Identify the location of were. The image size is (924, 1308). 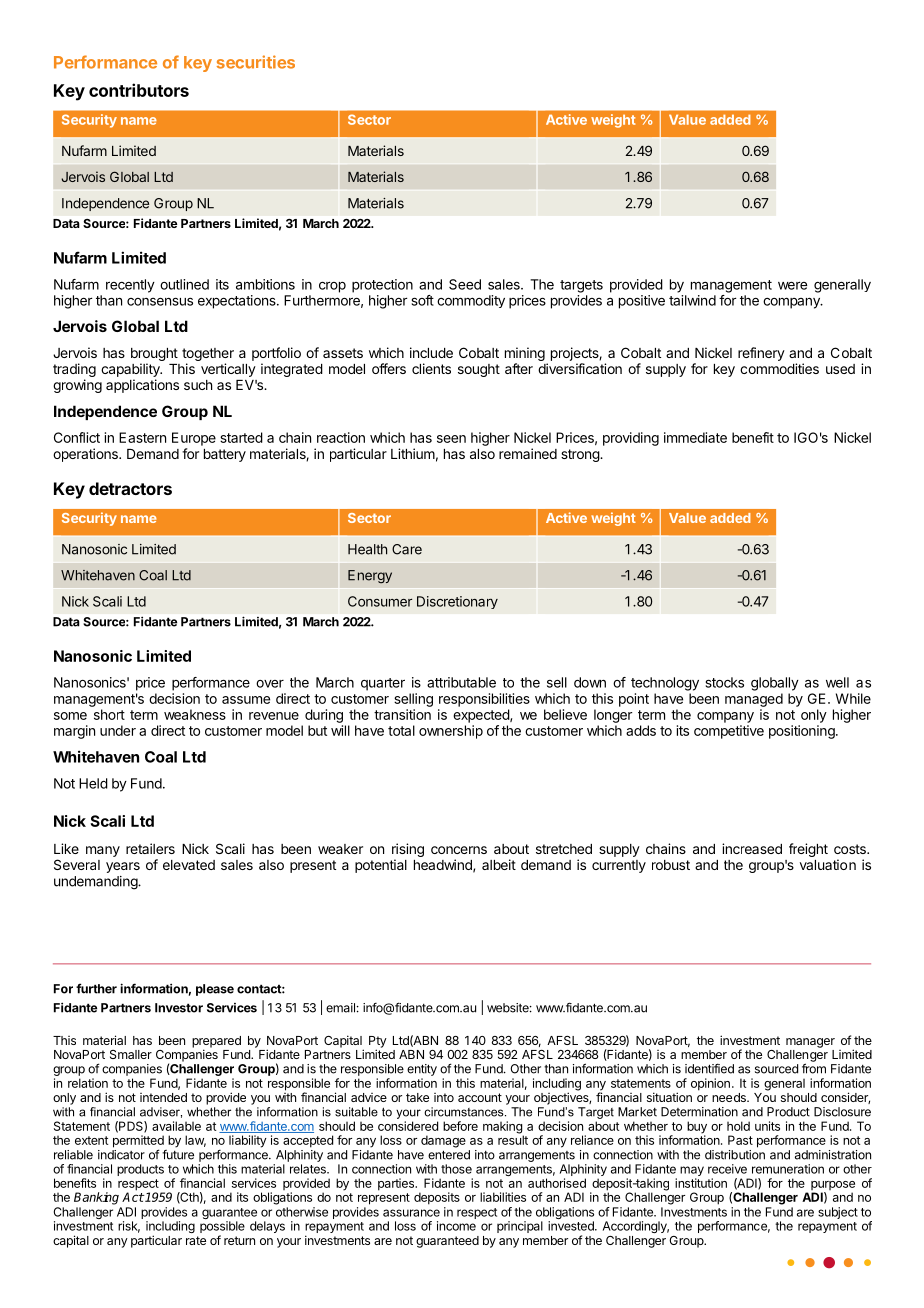
(792, 285).
